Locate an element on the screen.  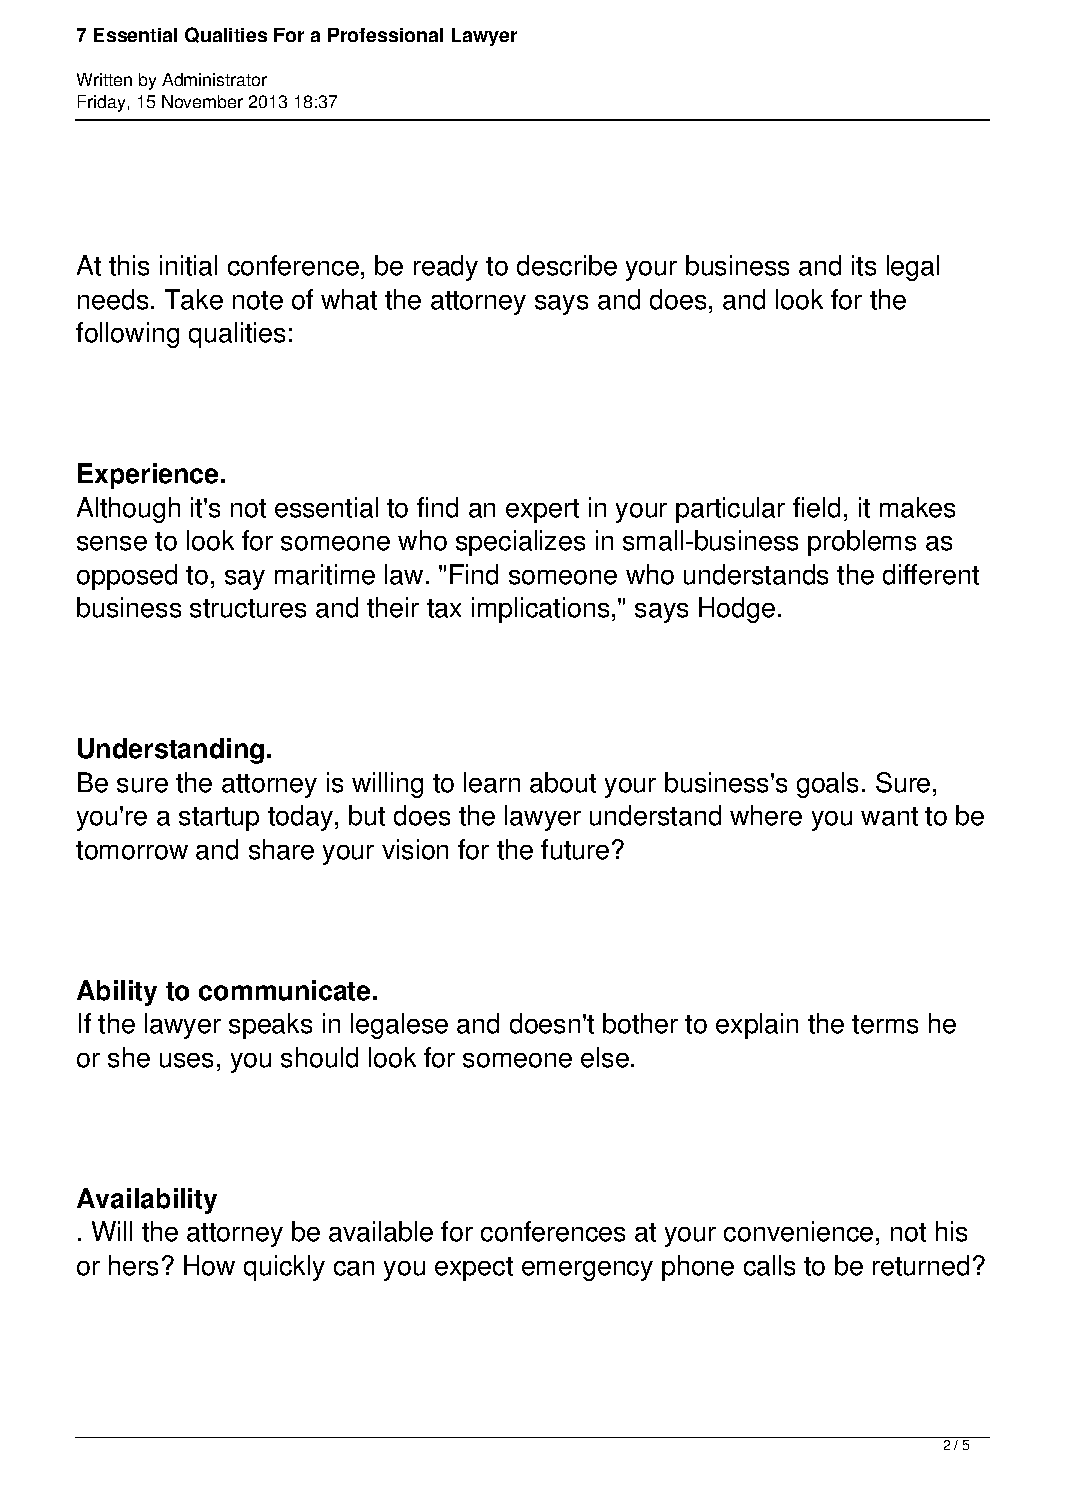
implications is located at coordinates (540, 610).
